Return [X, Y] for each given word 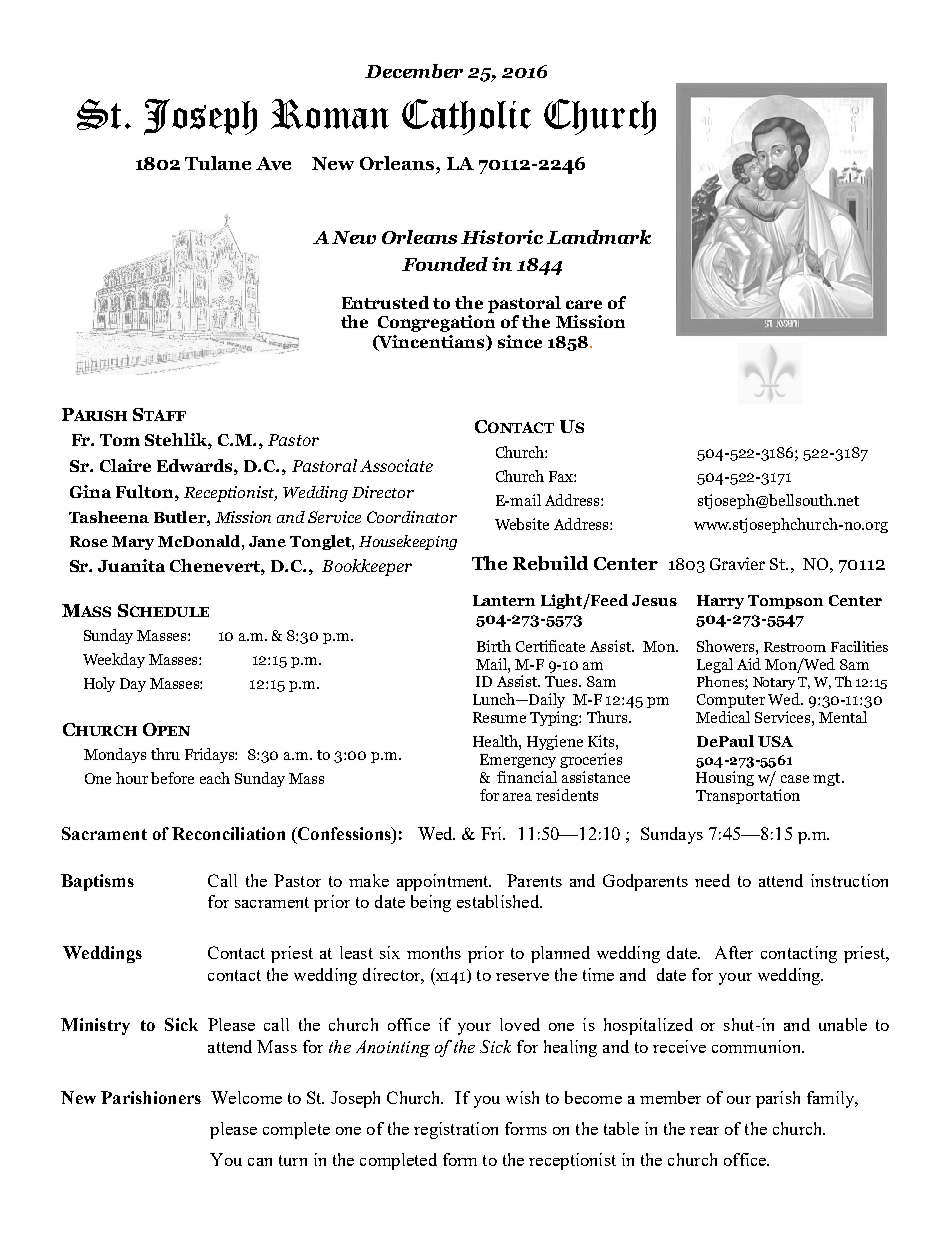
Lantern [504, 600]
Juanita [131, 565]
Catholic [466, 117]
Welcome [246, 1097]
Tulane [218, 163]
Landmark [599, 237]
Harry [720, 602]
